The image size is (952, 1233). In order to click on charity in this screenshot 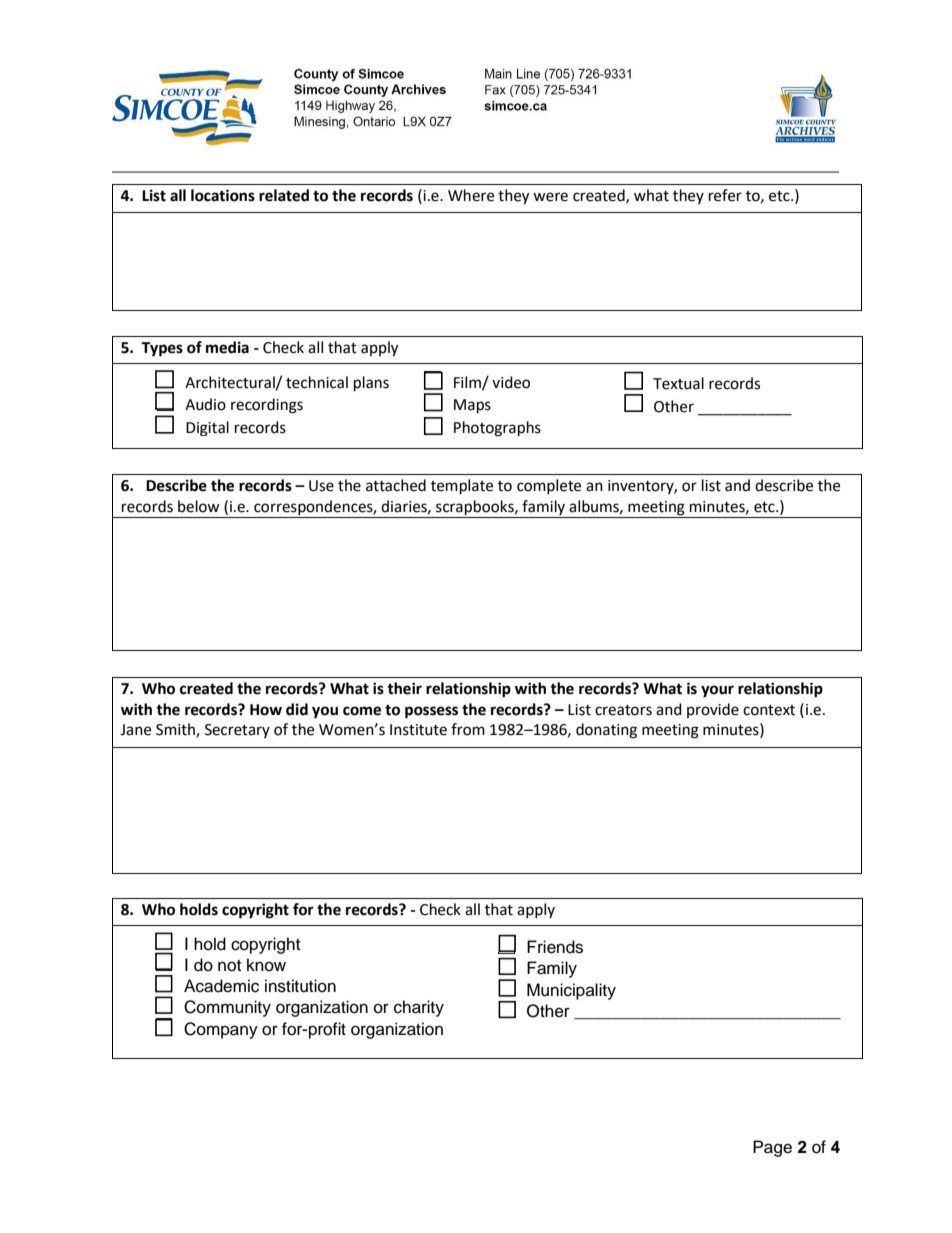, I will do `click(419, 1008)`.
